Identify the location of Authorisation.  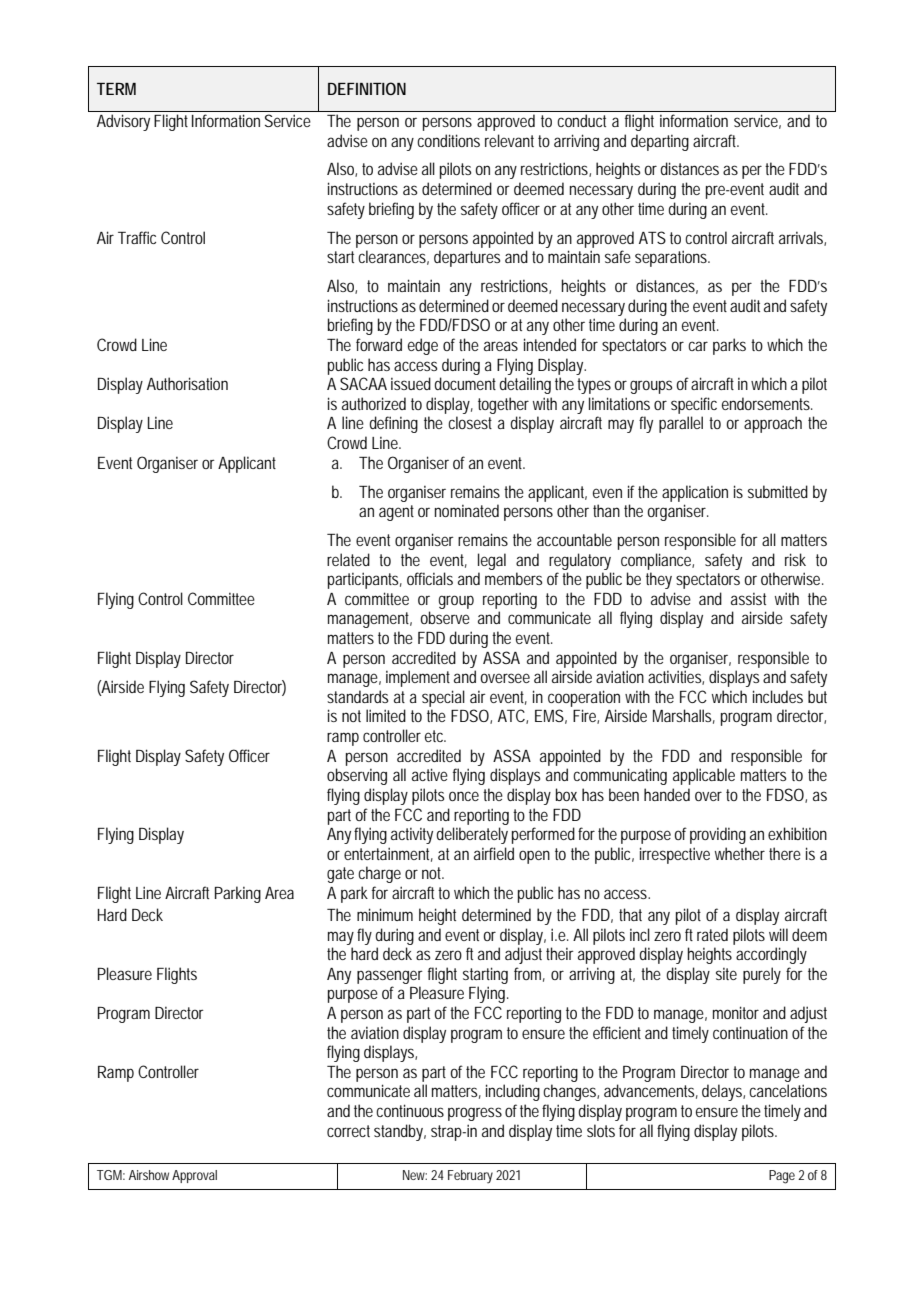
(187, 383).
